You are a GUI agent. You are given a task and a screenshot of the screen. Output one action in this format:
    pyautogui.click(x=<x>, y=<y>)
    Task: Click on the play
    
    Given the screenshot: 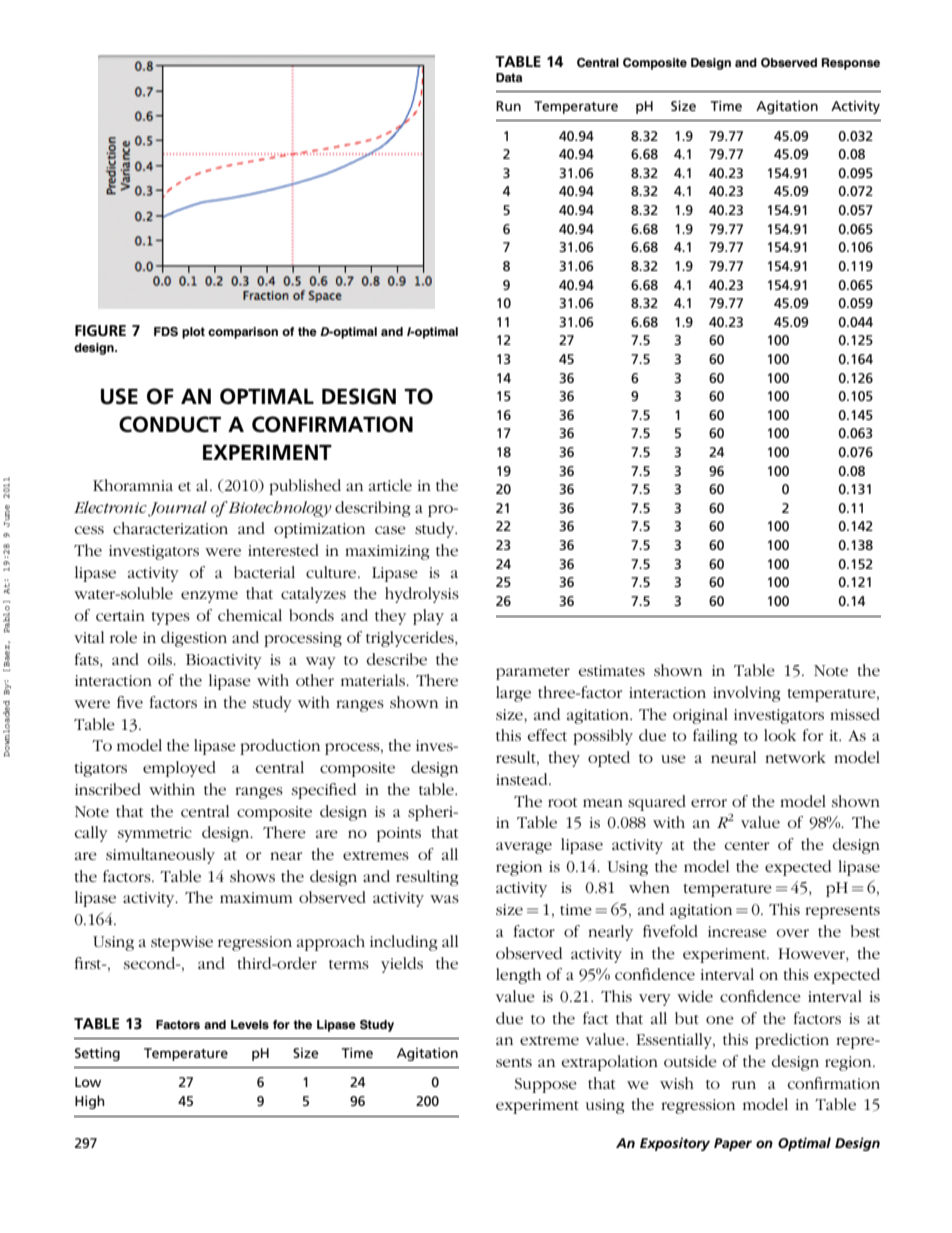 What is the action you would take?
    pyautogui.click(x=428, y=617)
